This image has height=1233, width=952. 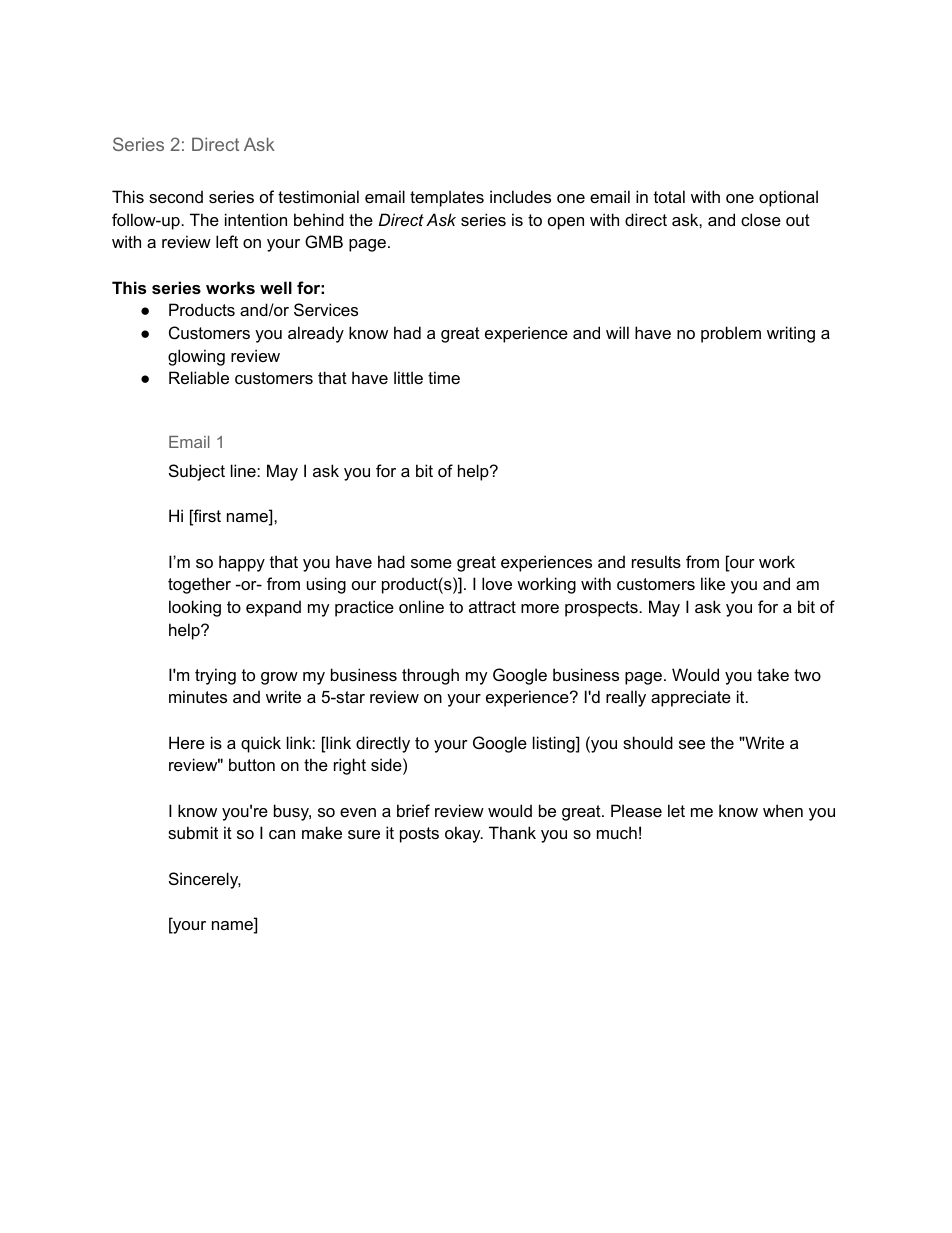 What do you see at coordinates (731, 334) in the image?
I see `problem` at bounding box center [731, 334].
